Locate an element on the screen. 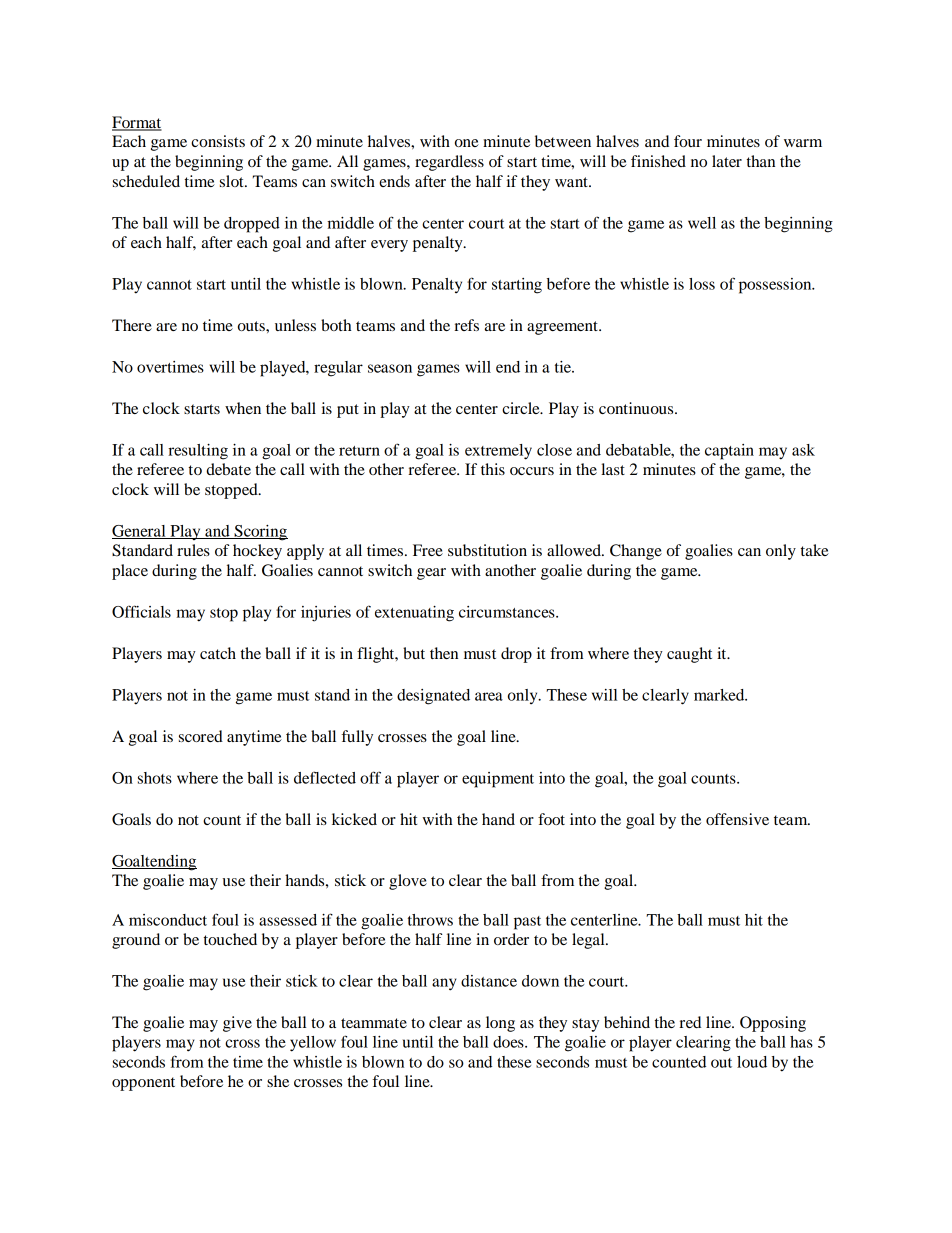 This screenshot has height=1233, width=952. give is located at coordinates (237, 1024).
